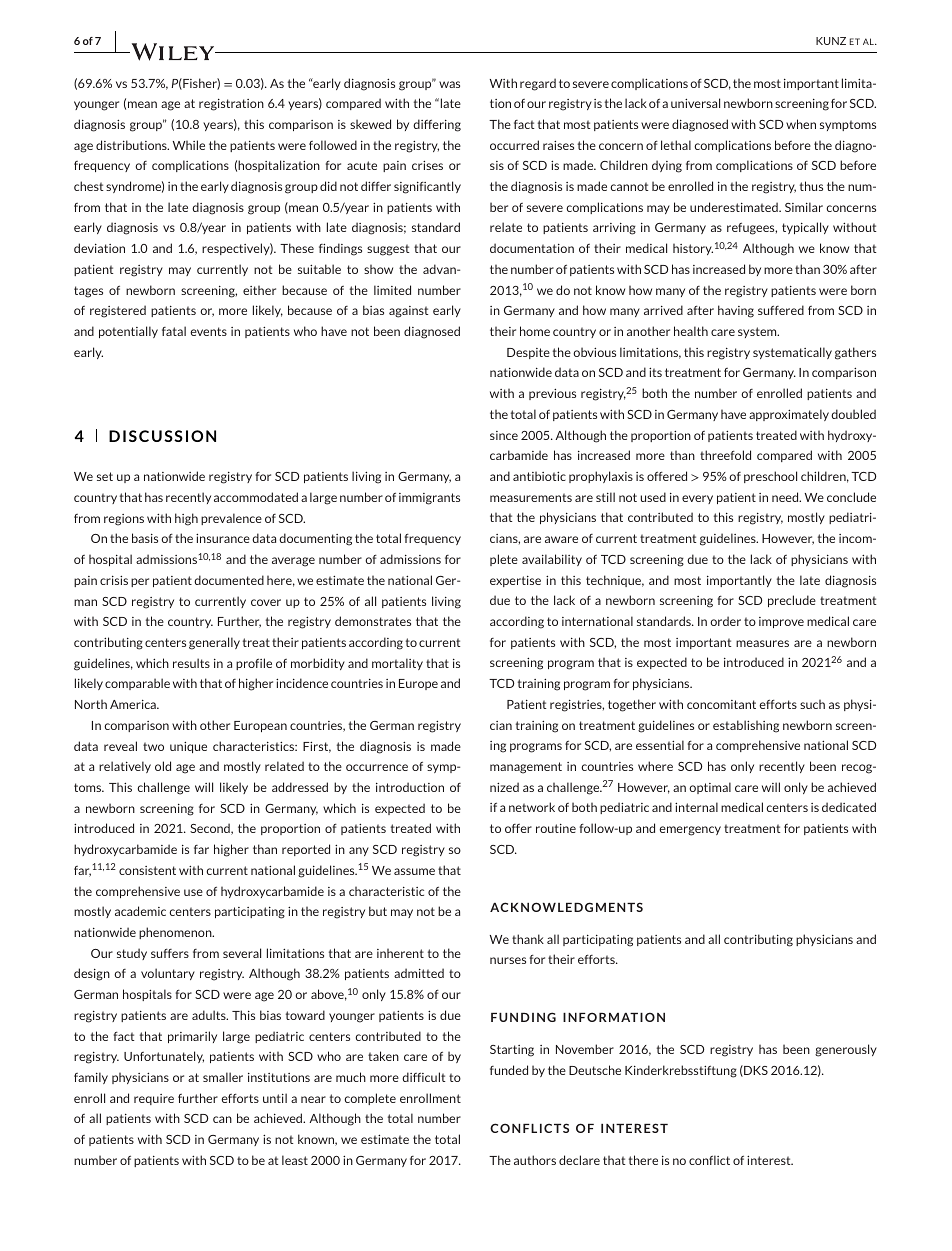 The height and width of the document is (1251, 952). I want to click on authors, so click(535, 1160).
